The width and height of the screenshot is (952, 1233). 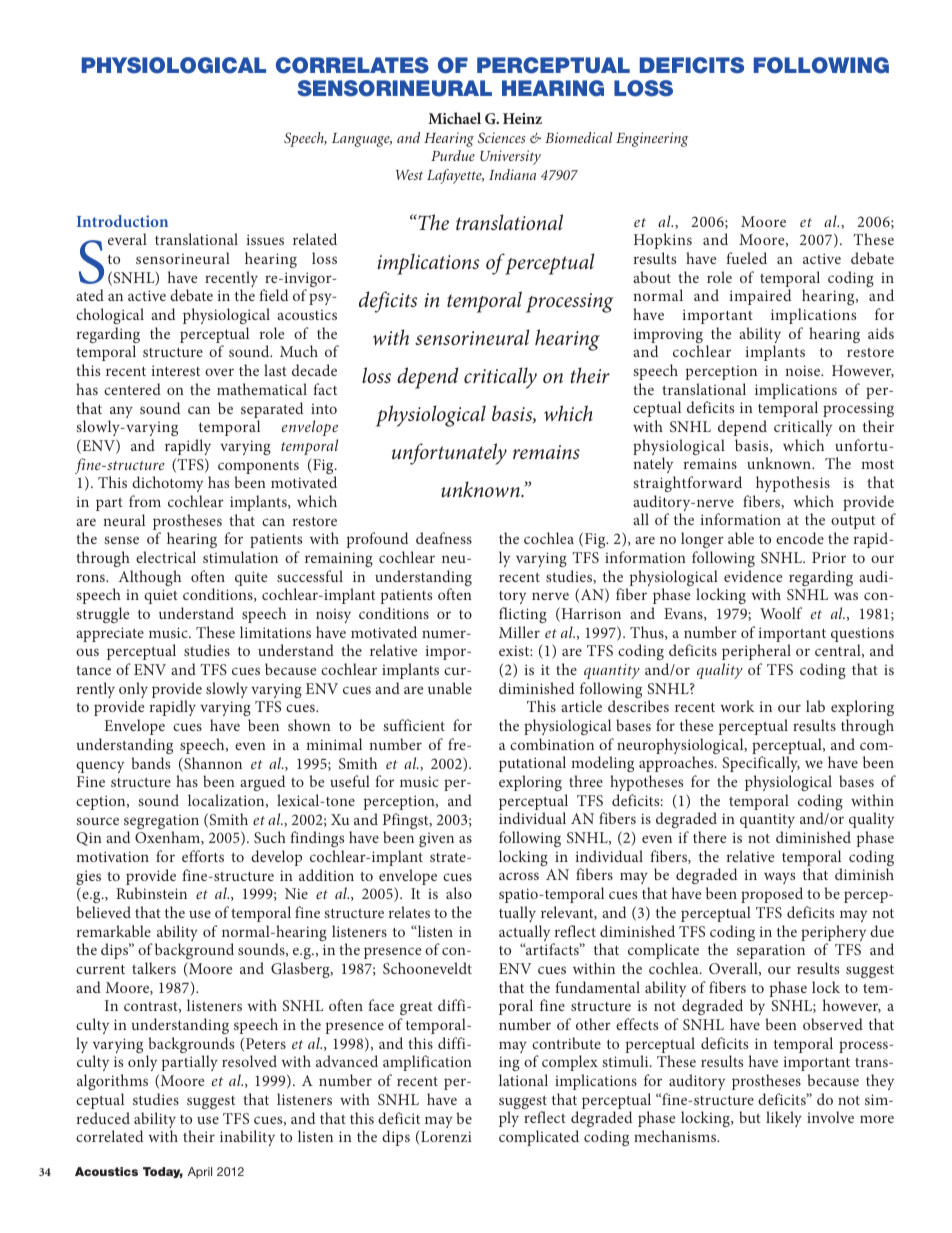 What do you see at coordinates (110, 634) in the screenshot?
I see `appreciate` at bounding box center [110, 634].
